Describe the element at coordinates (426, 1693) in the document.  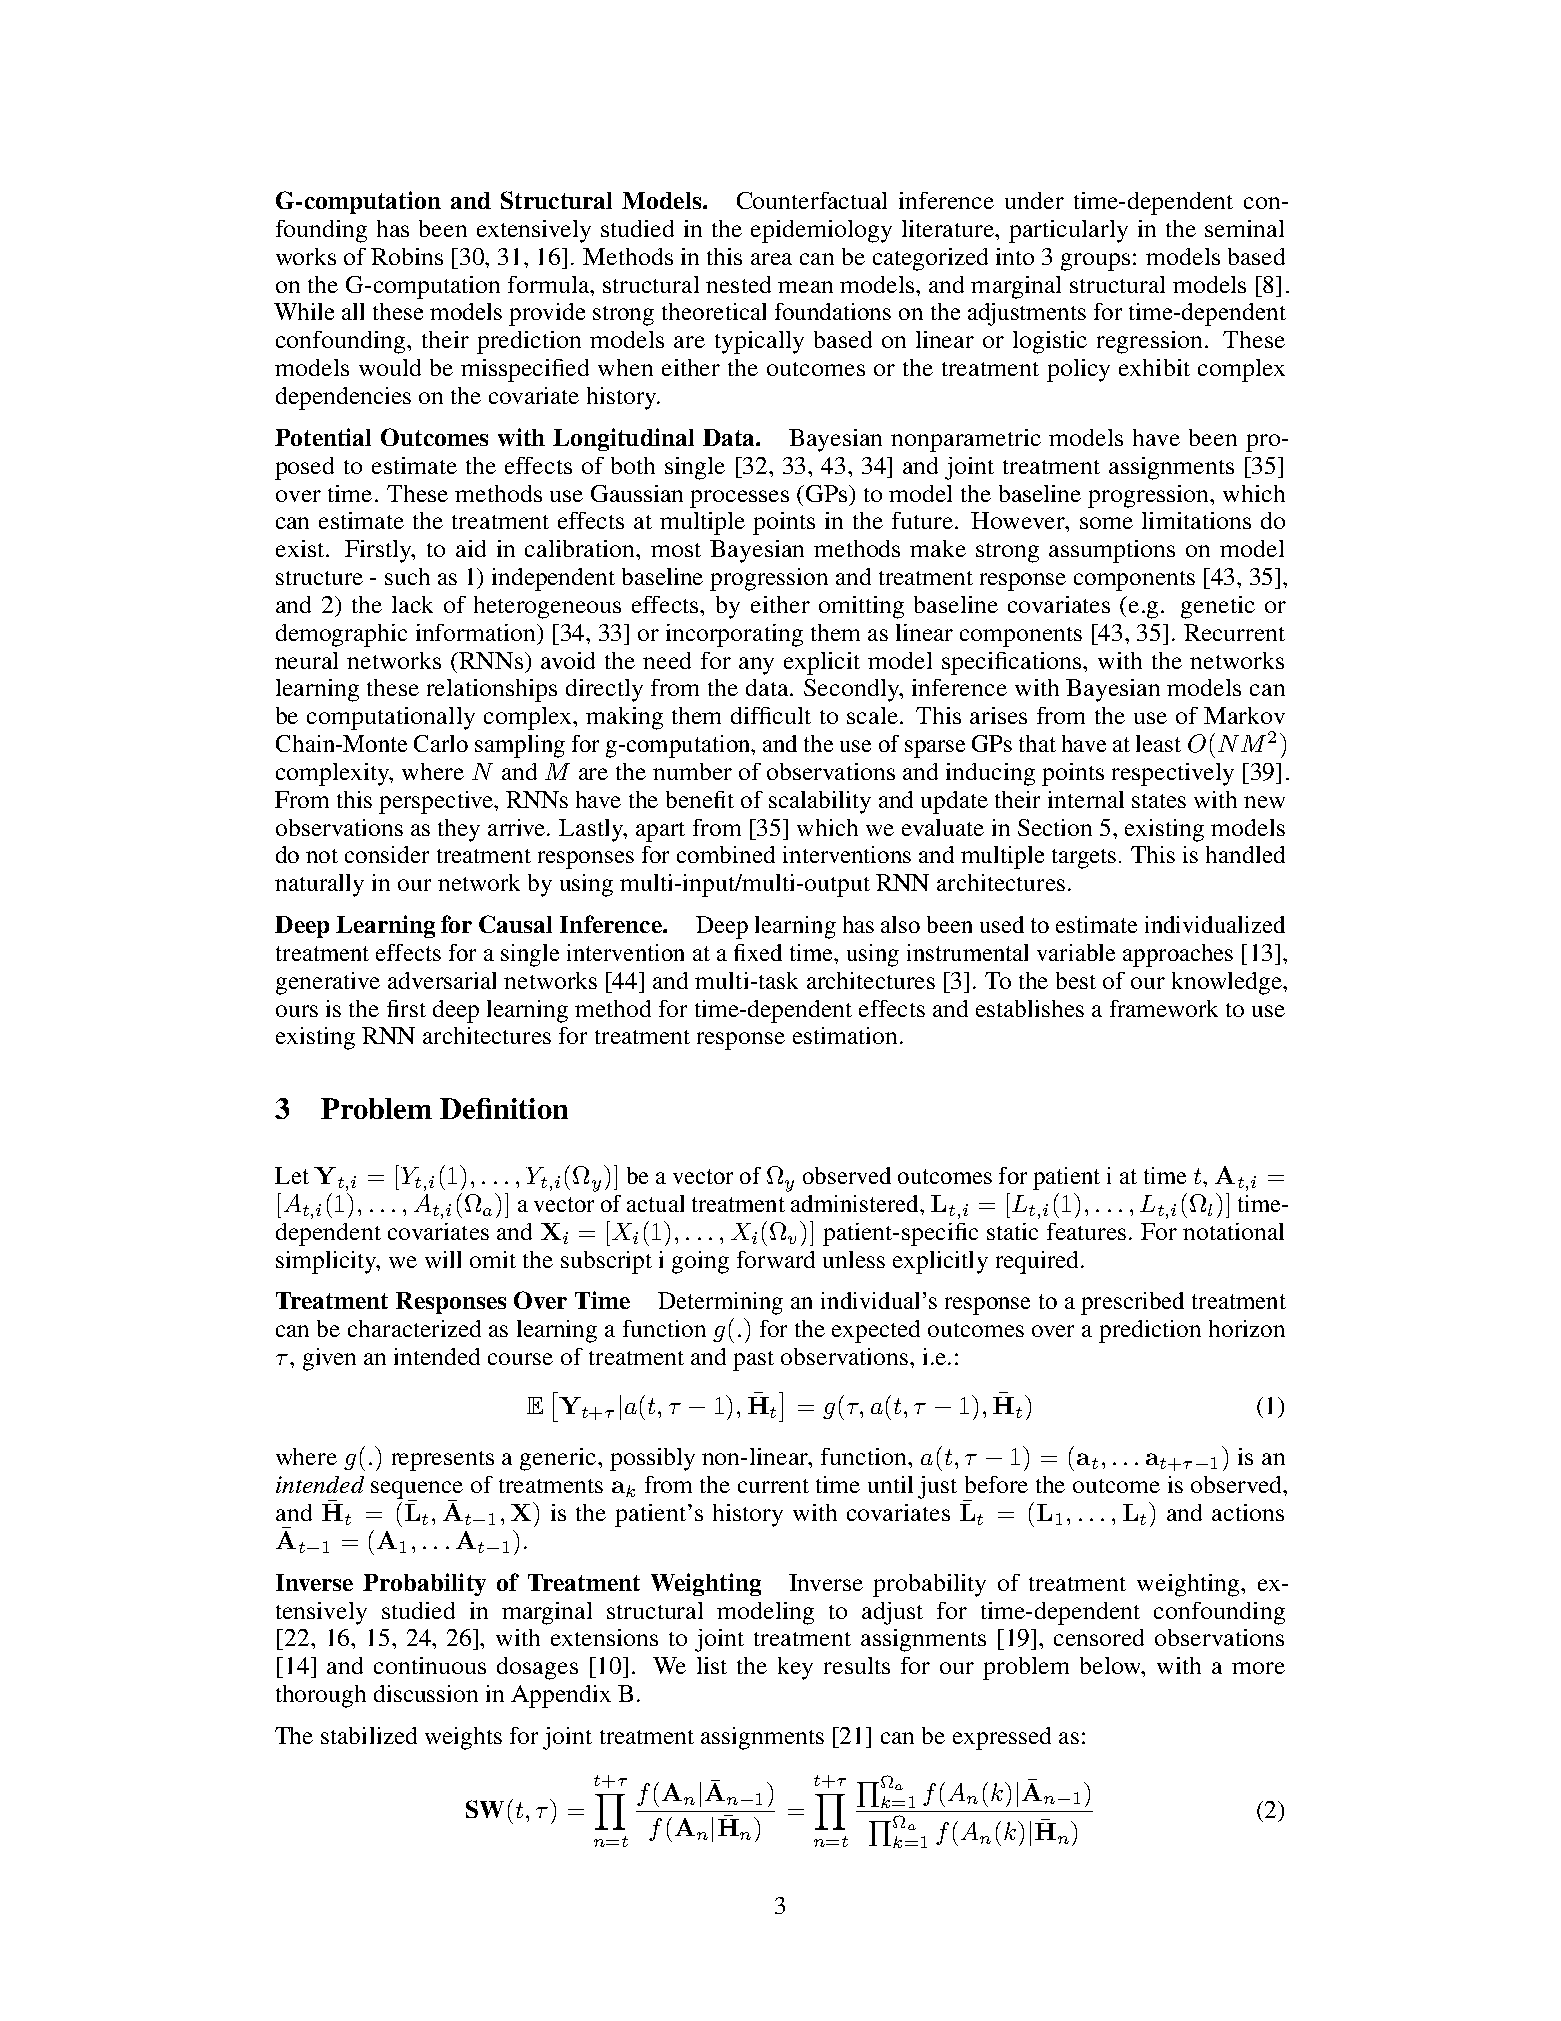
I see `discussion` at that location.
